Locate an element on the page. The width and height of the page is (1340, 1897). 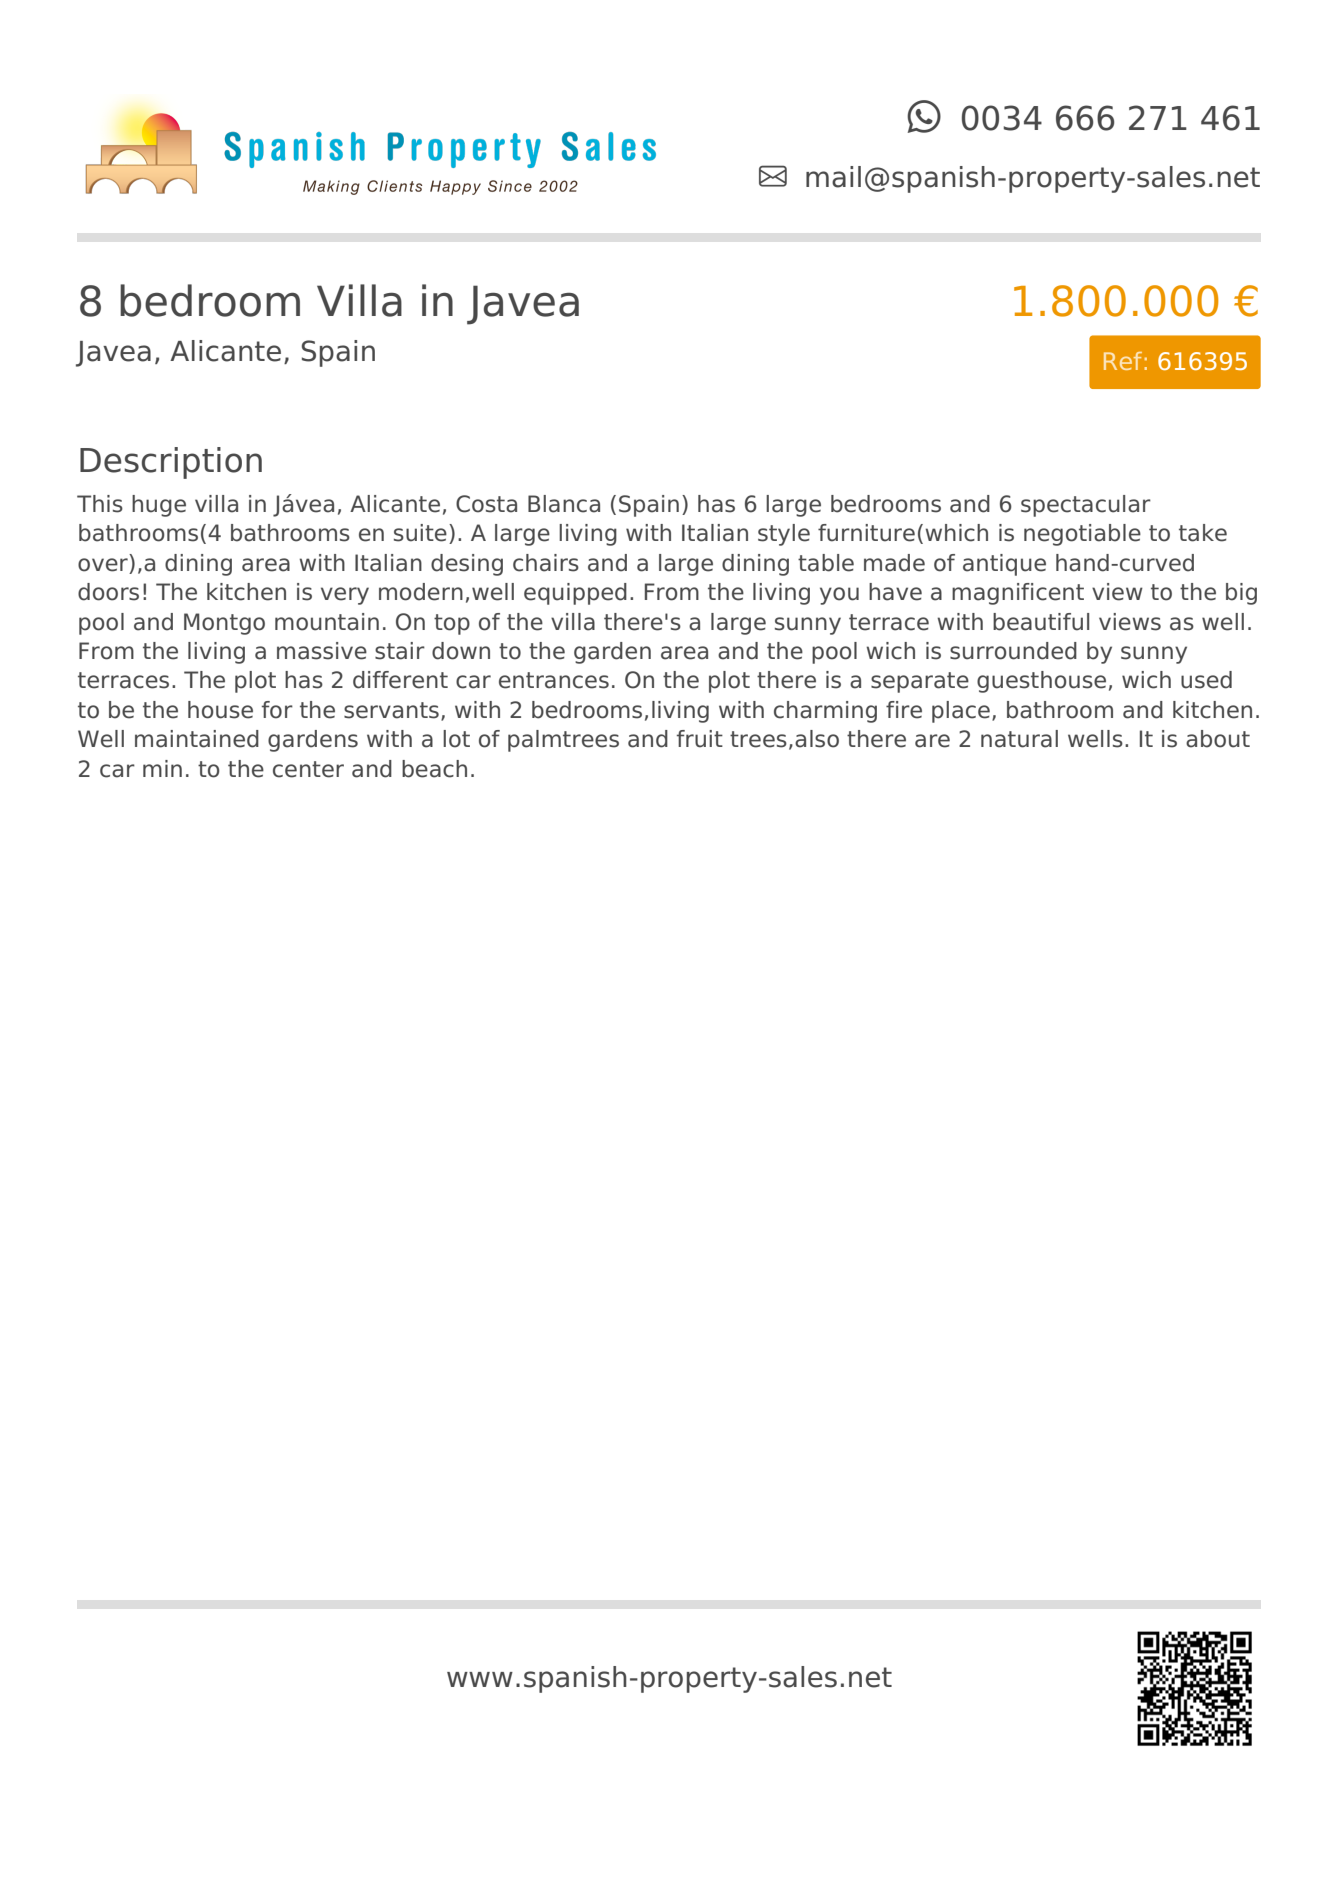
center is located at coordinates (308, 769).
